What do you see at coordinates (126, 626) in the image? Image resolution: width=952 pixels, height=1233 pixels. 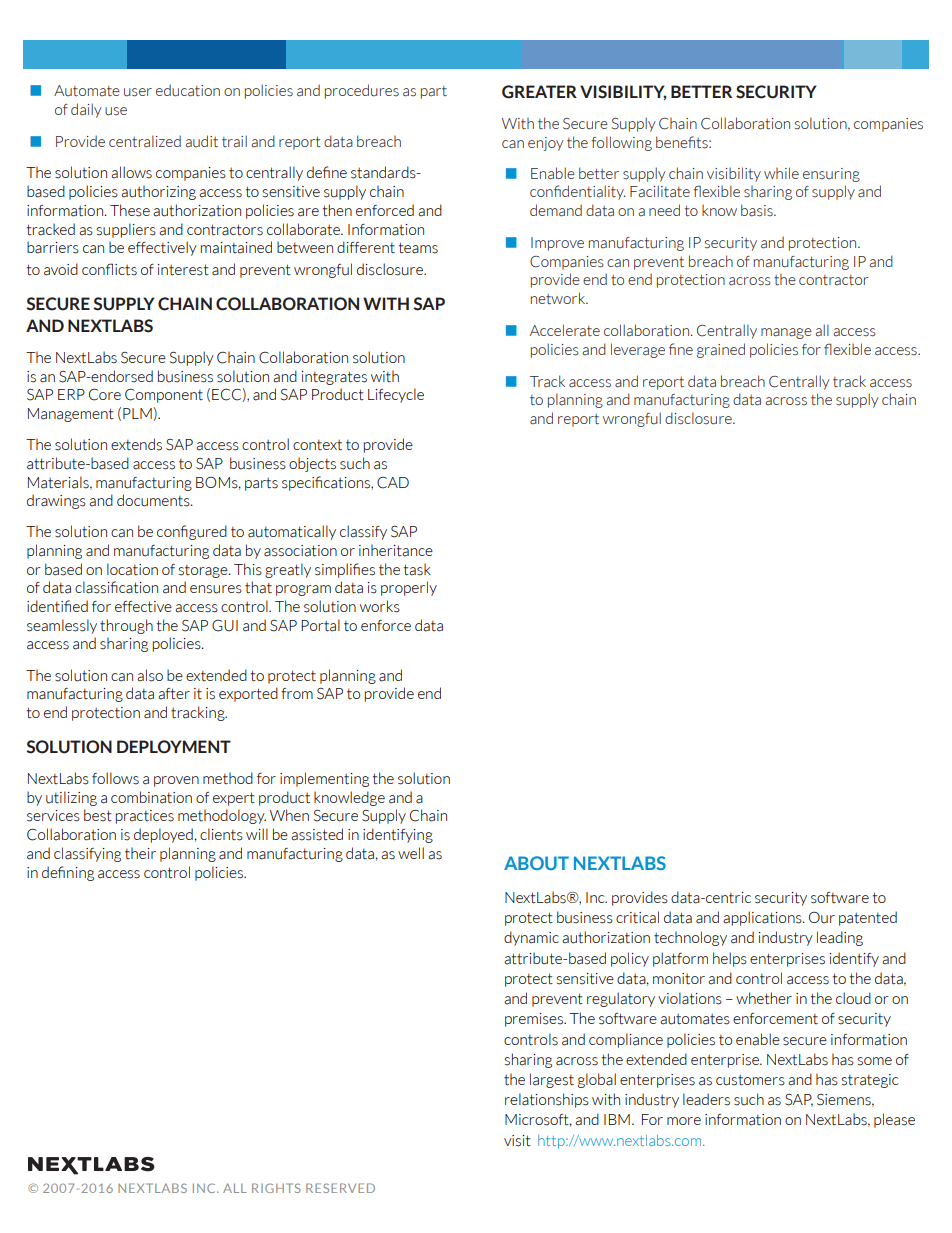 I see `through` at bounding box center [126, 626].
